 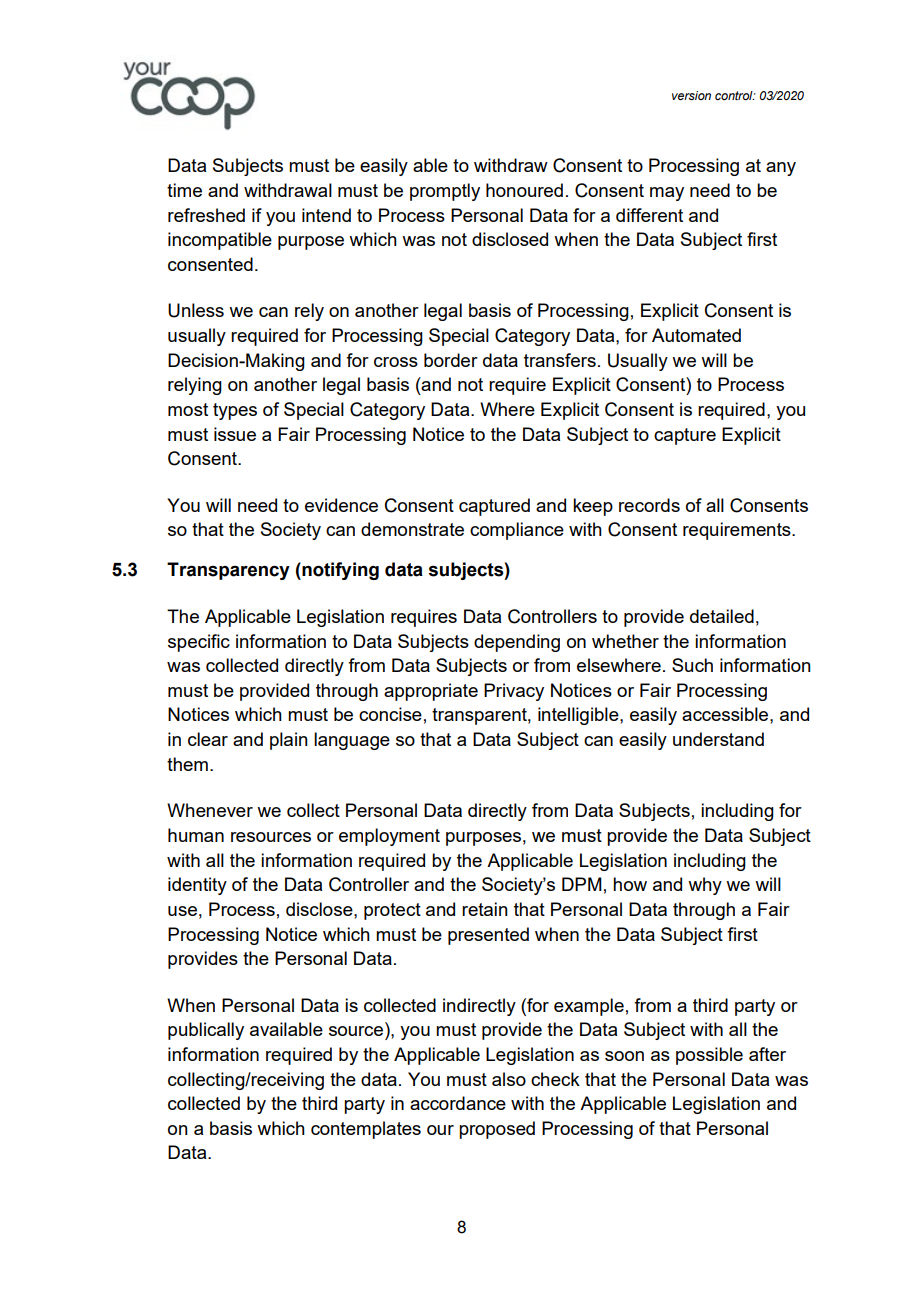 I want to click on promptly, so click(x=445, y=192).
